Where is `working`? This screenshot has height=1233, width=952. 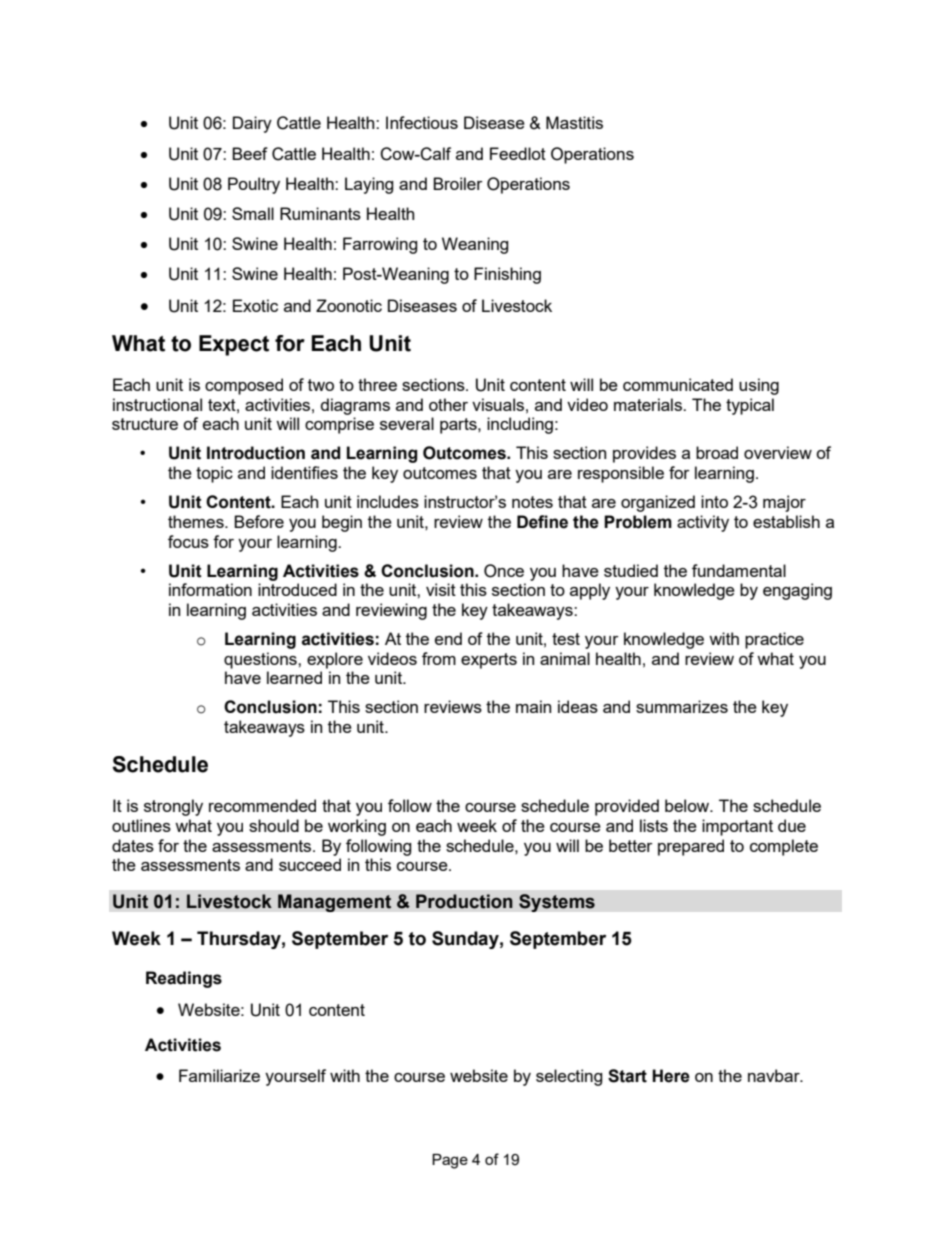 working is located at coordinates (357, 827).
